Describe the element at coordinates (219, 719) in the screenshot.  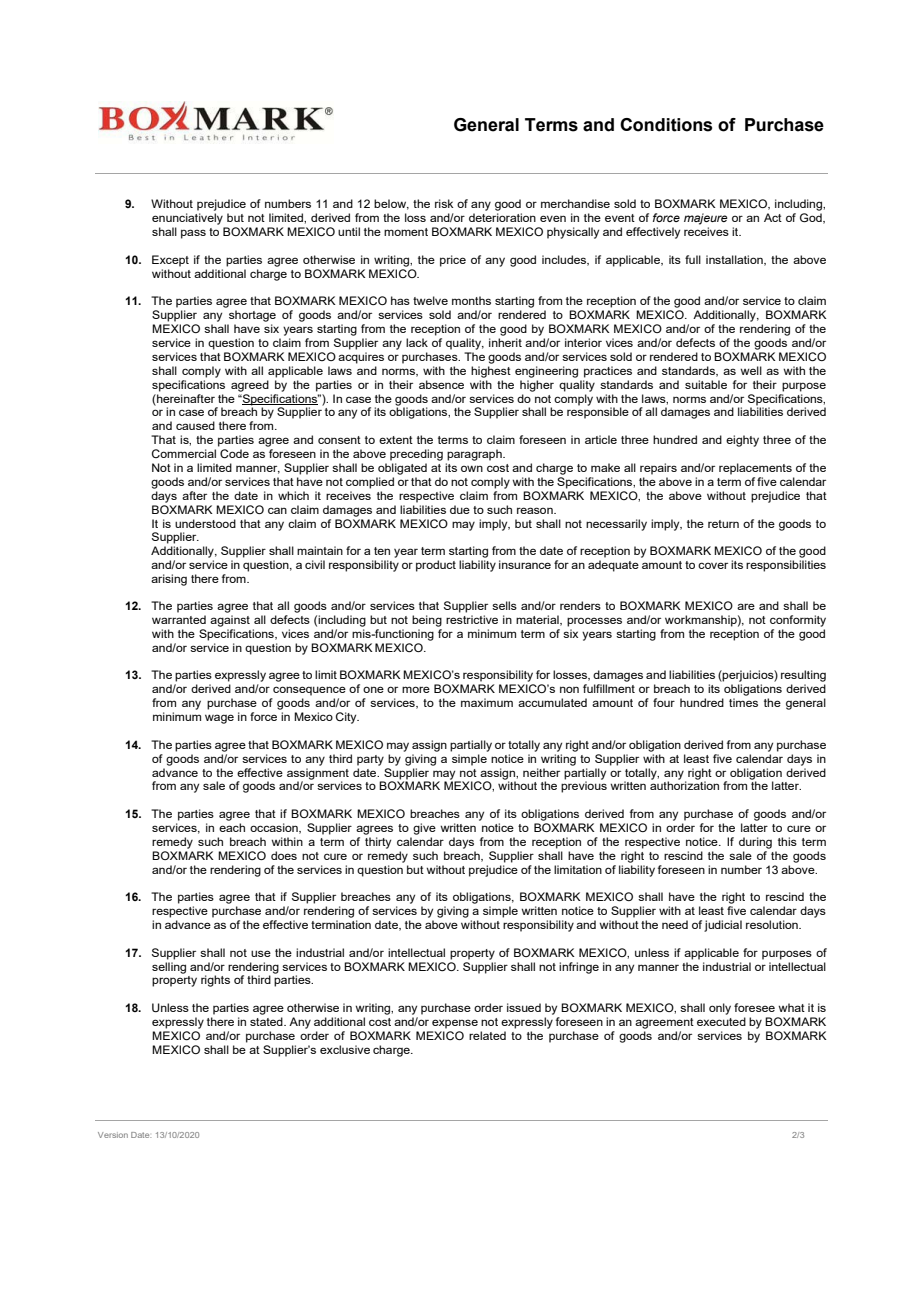
I see `wage` at that location.
